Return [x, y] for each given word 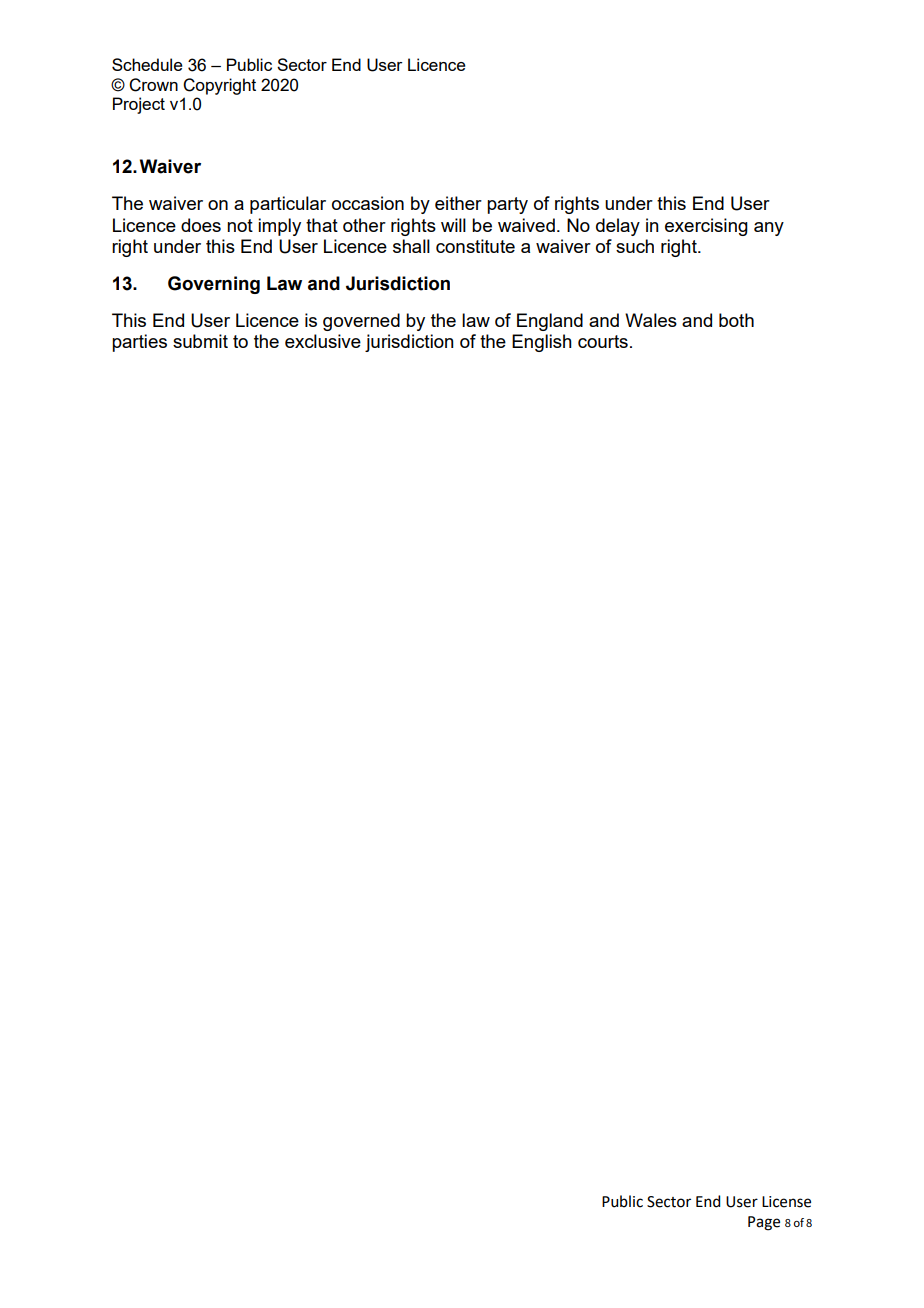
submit [200, 341]
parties [139, 343]
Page [764, 1223]
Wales [651, 320]
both [736, 320]
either [458, 203]
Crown [153, 85]
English [542, 343]
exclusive [323, 341]
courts [603, 341]
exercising [706, 227]
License [786, 1202]
